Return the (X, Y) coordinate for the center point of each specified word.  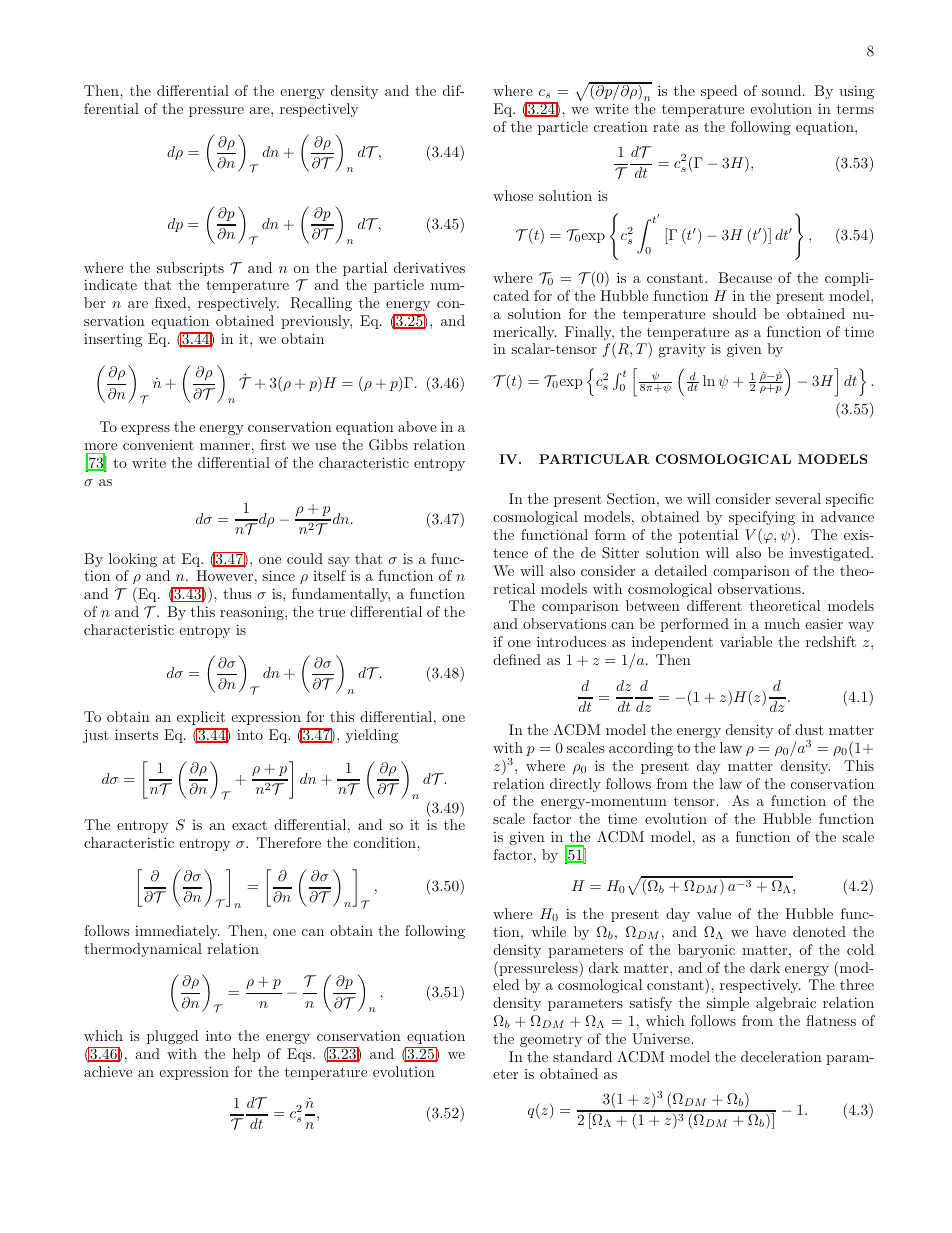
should (734, 313)
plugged (172, 1037)
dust (809, 729)
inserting (113, 340)
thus (237, 593)
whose (513, 195)
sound (783, 90)
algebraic (786, 1004)
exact (249, 825)
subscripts (190, 269)
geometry (551, 1040)
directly (575, 785)
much (782, 623)
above (417, 426)
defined (517, 659)
